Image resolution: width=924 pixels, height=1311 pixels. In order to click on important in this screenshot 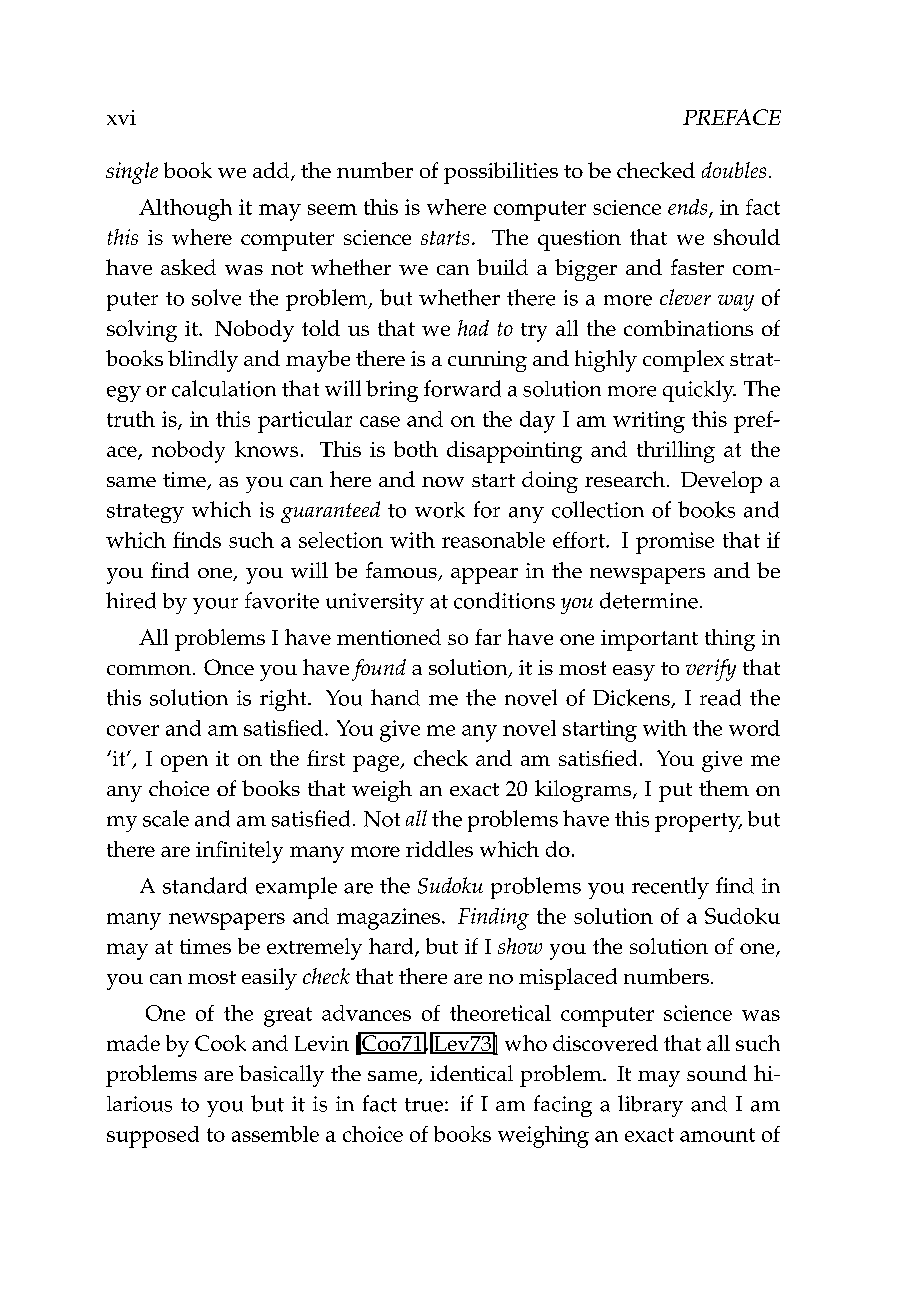, I will do `click(649, 640)`.
